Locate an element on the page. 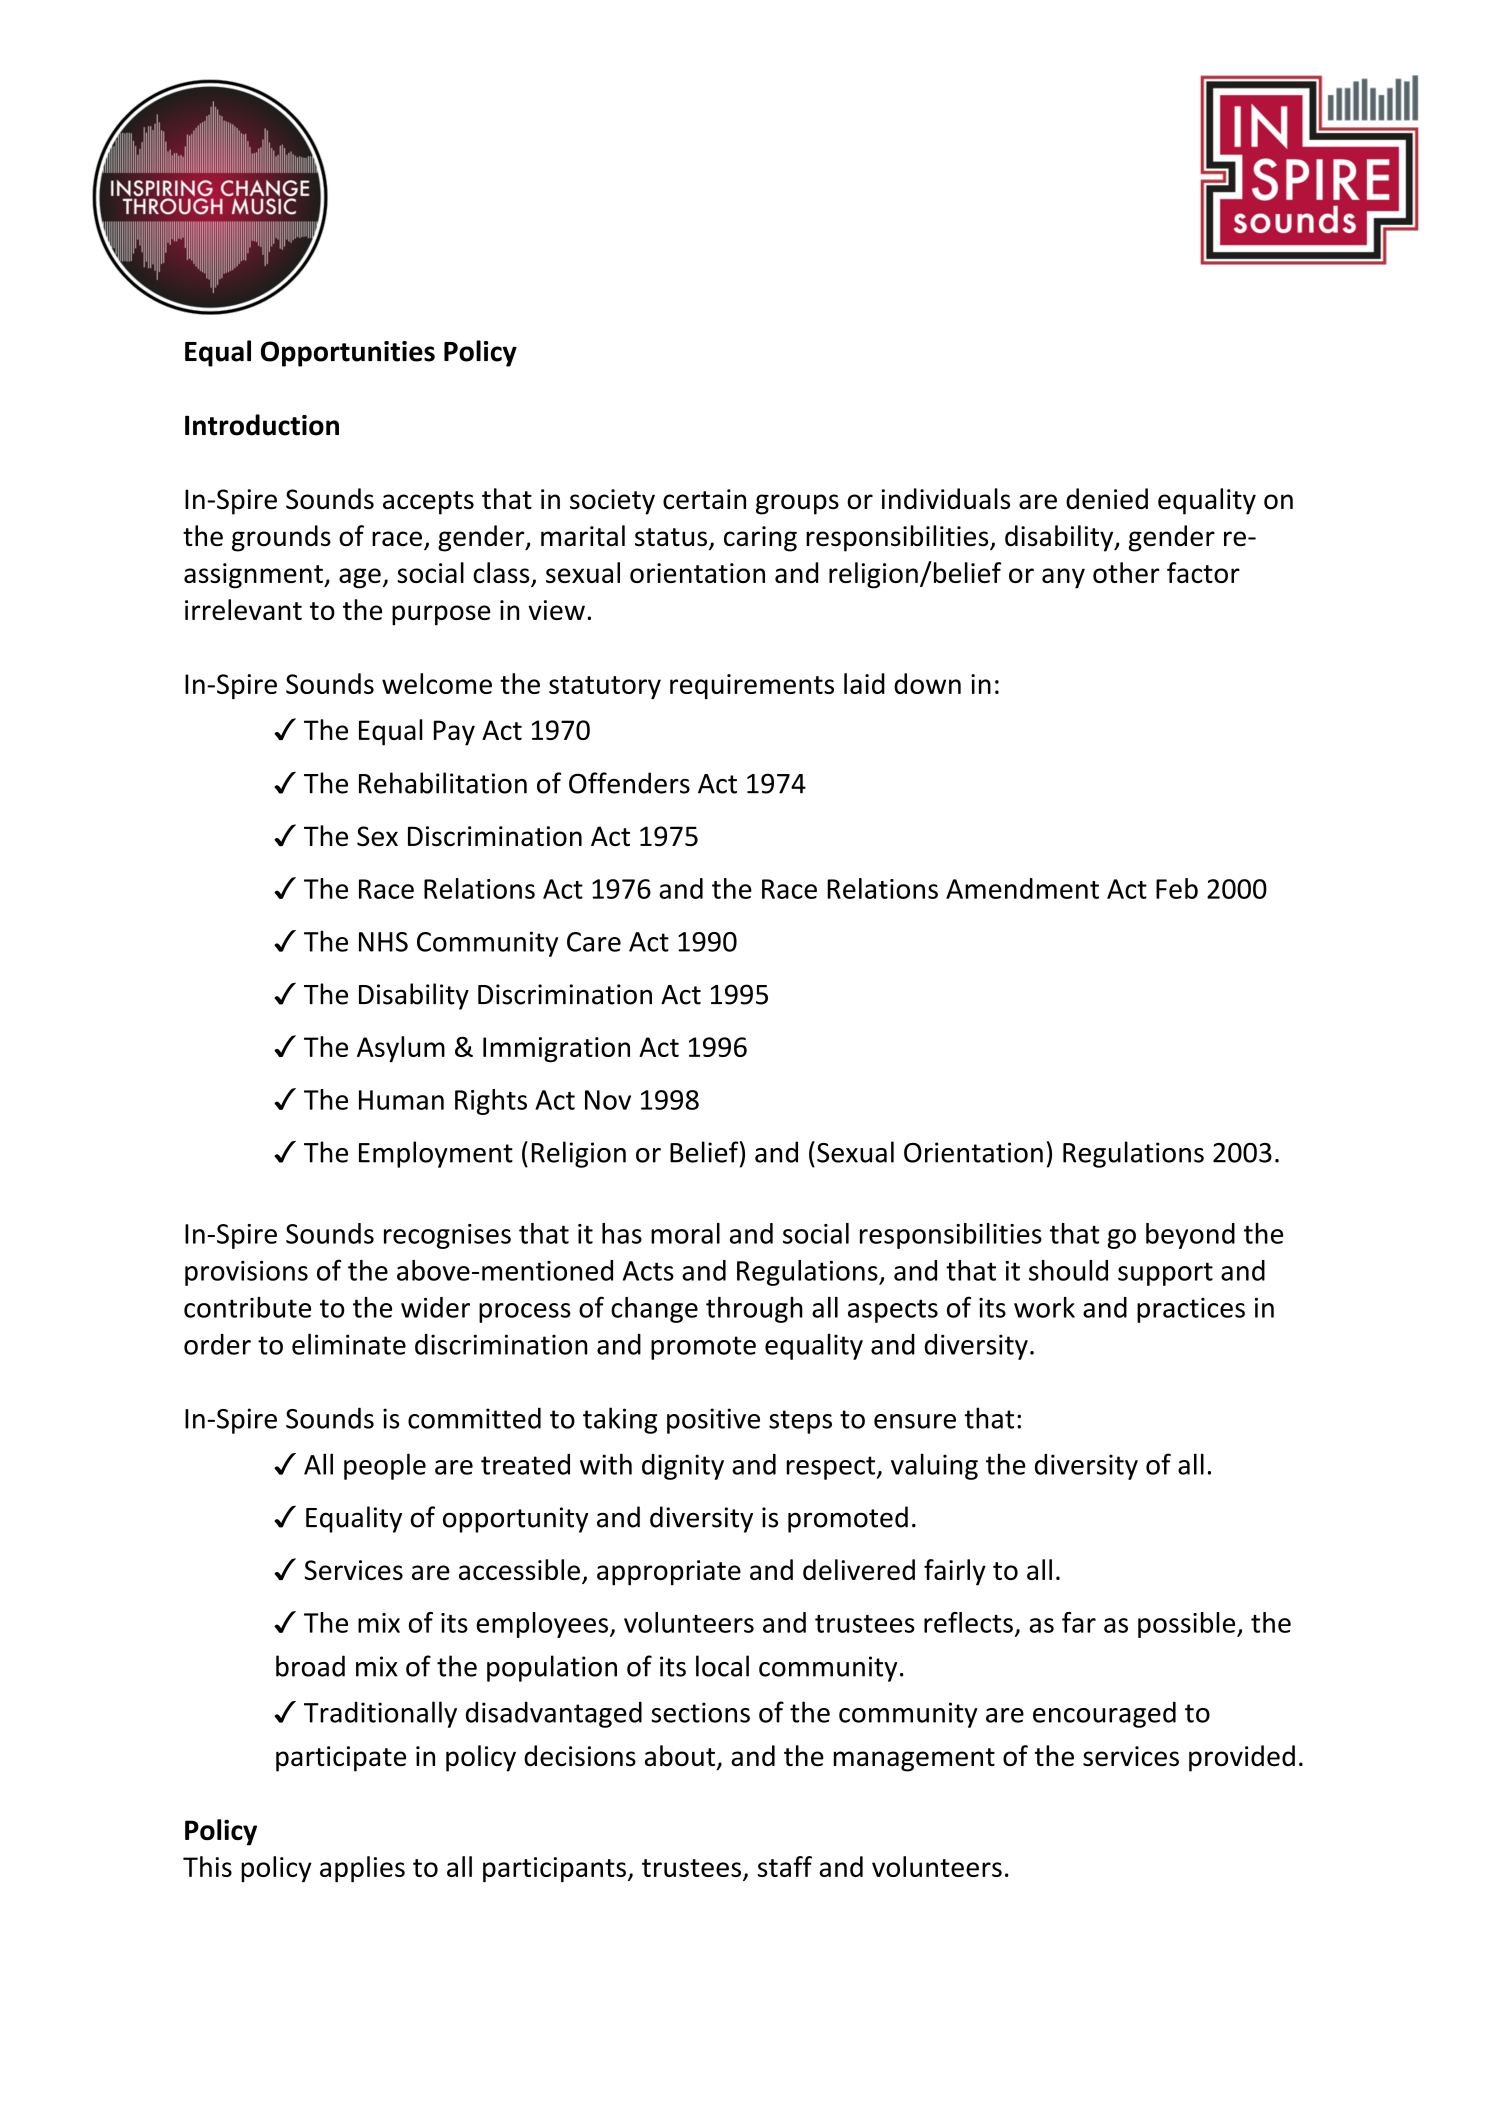 Image resolution: width=1503 pixels, height=2126 pixels. encouraged is located at coordinates (1104, 1714).
